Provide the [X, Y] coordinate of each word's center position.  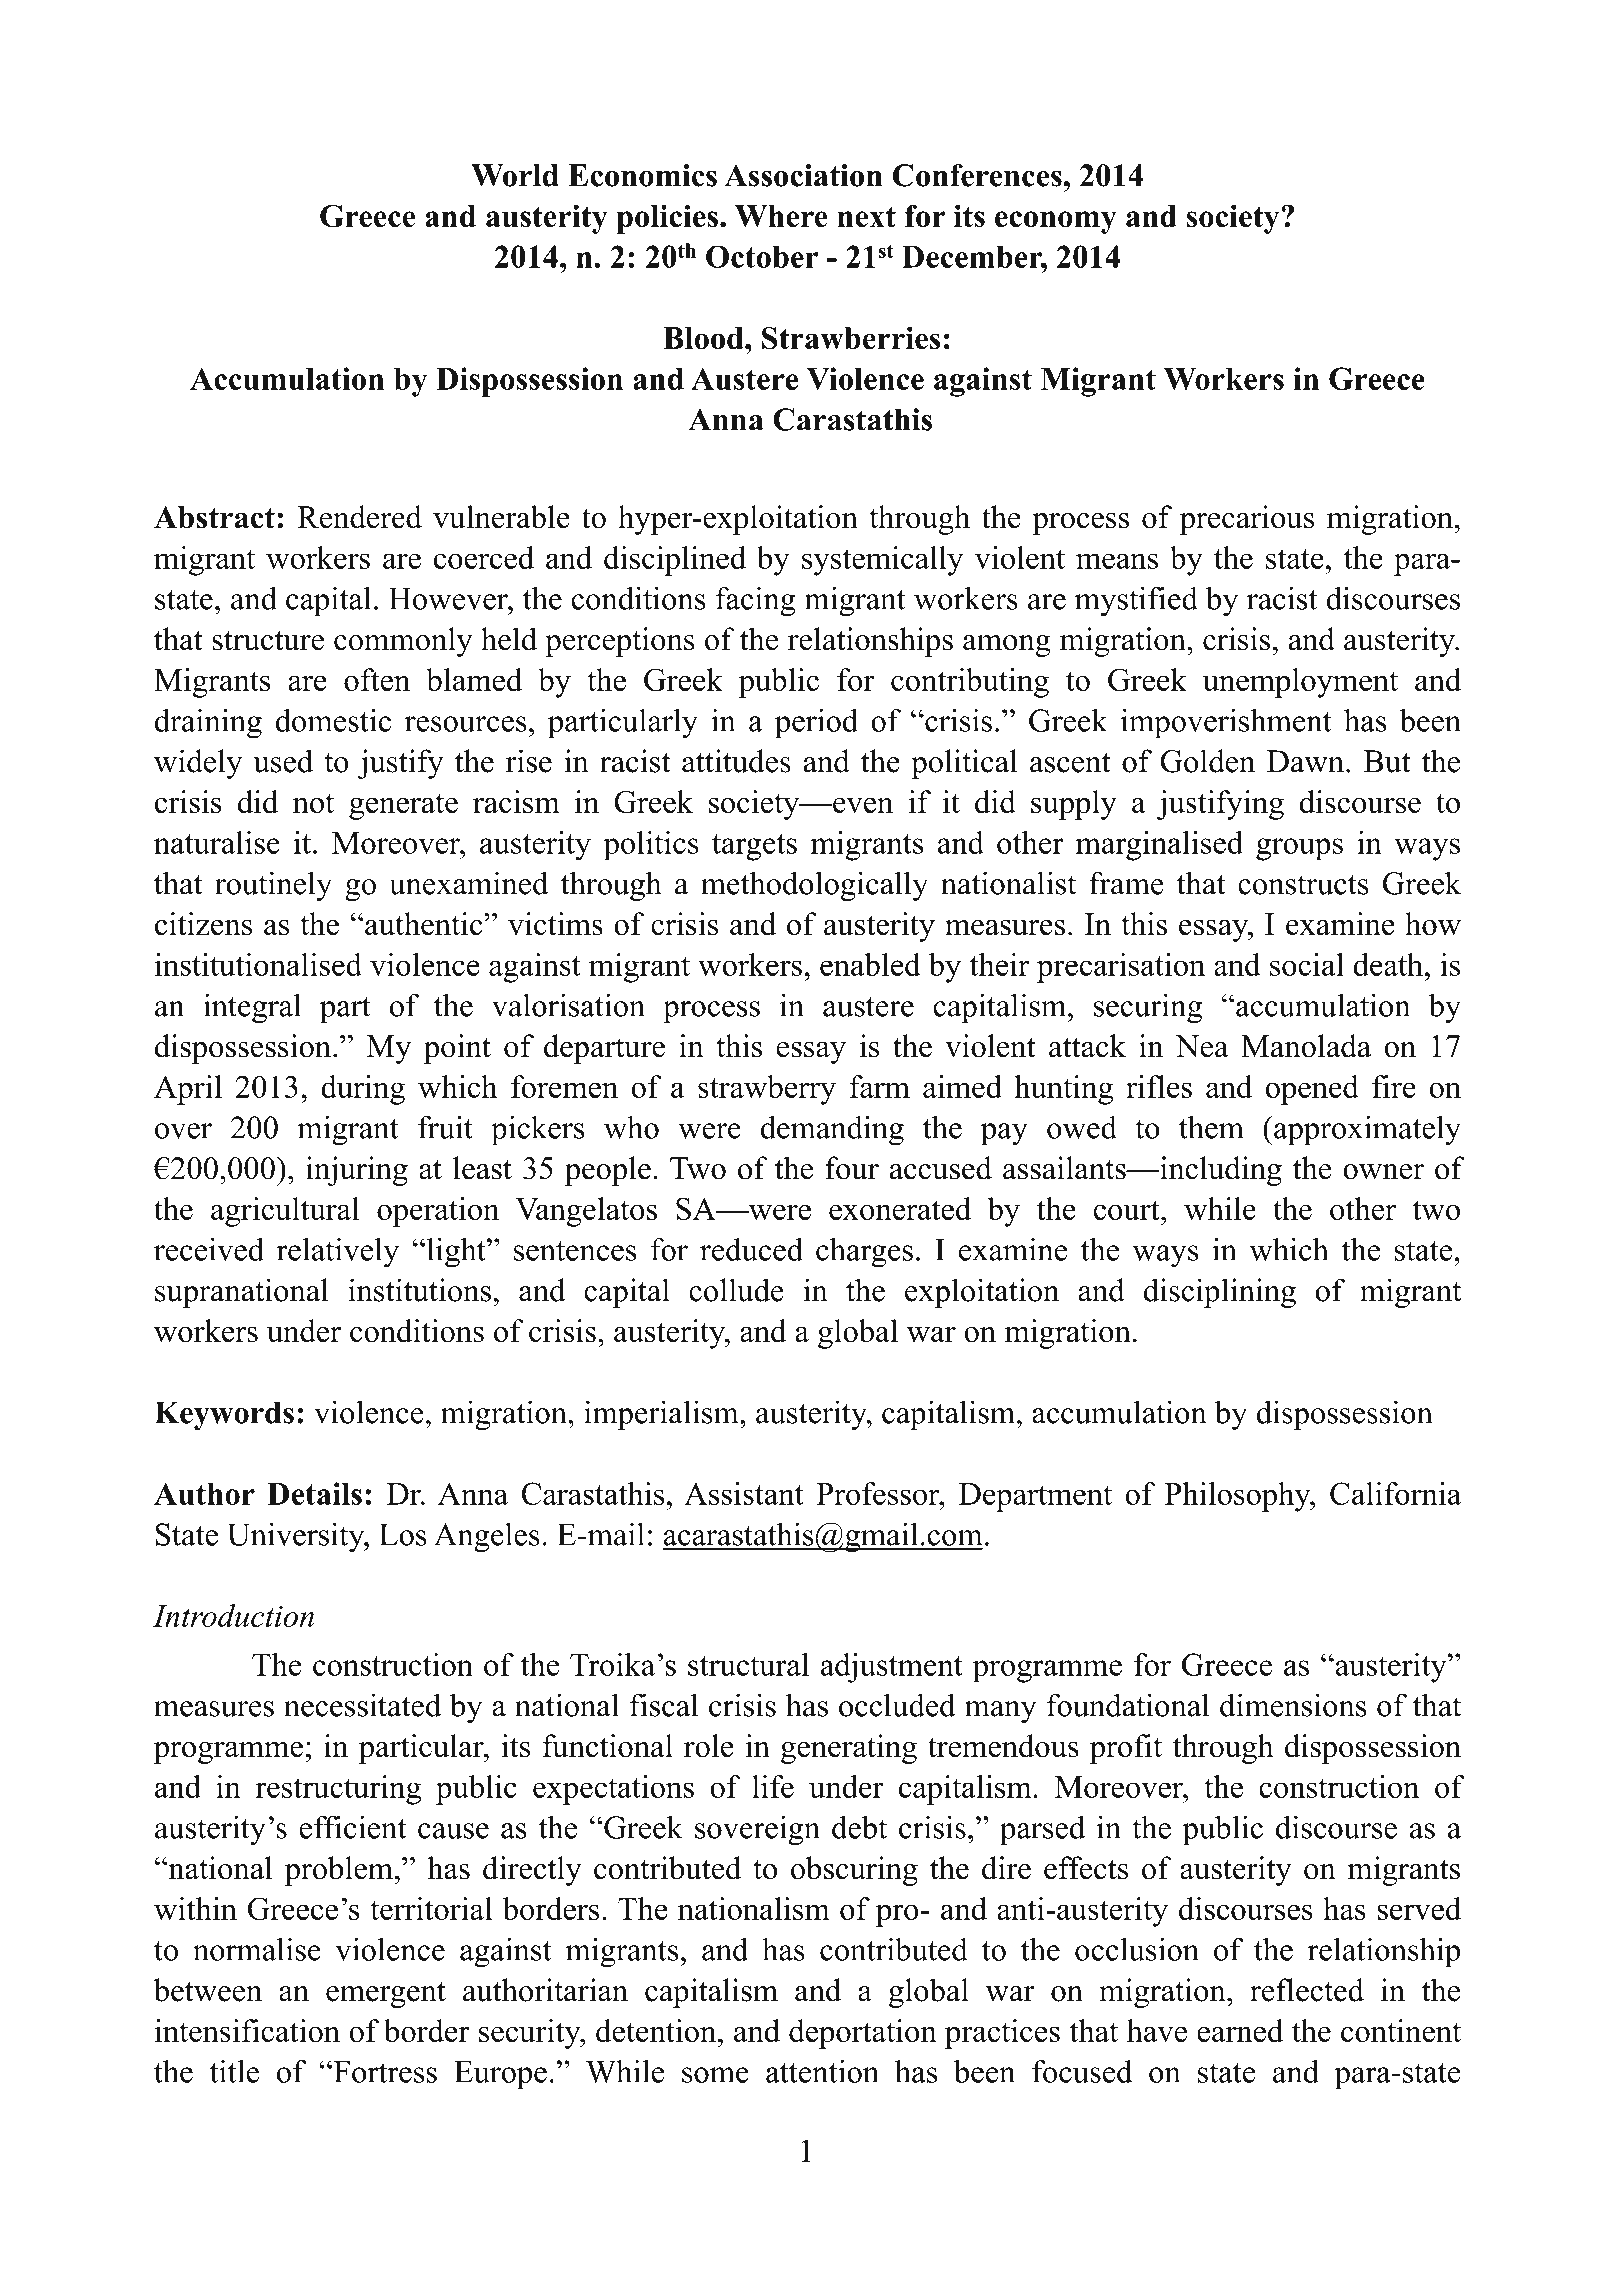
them [1211, 1127]
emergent [386, 1995]
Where [781, 216]
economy [1056, 222]
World [515, 175]
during [363, 1090]
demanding [832, 1130]
